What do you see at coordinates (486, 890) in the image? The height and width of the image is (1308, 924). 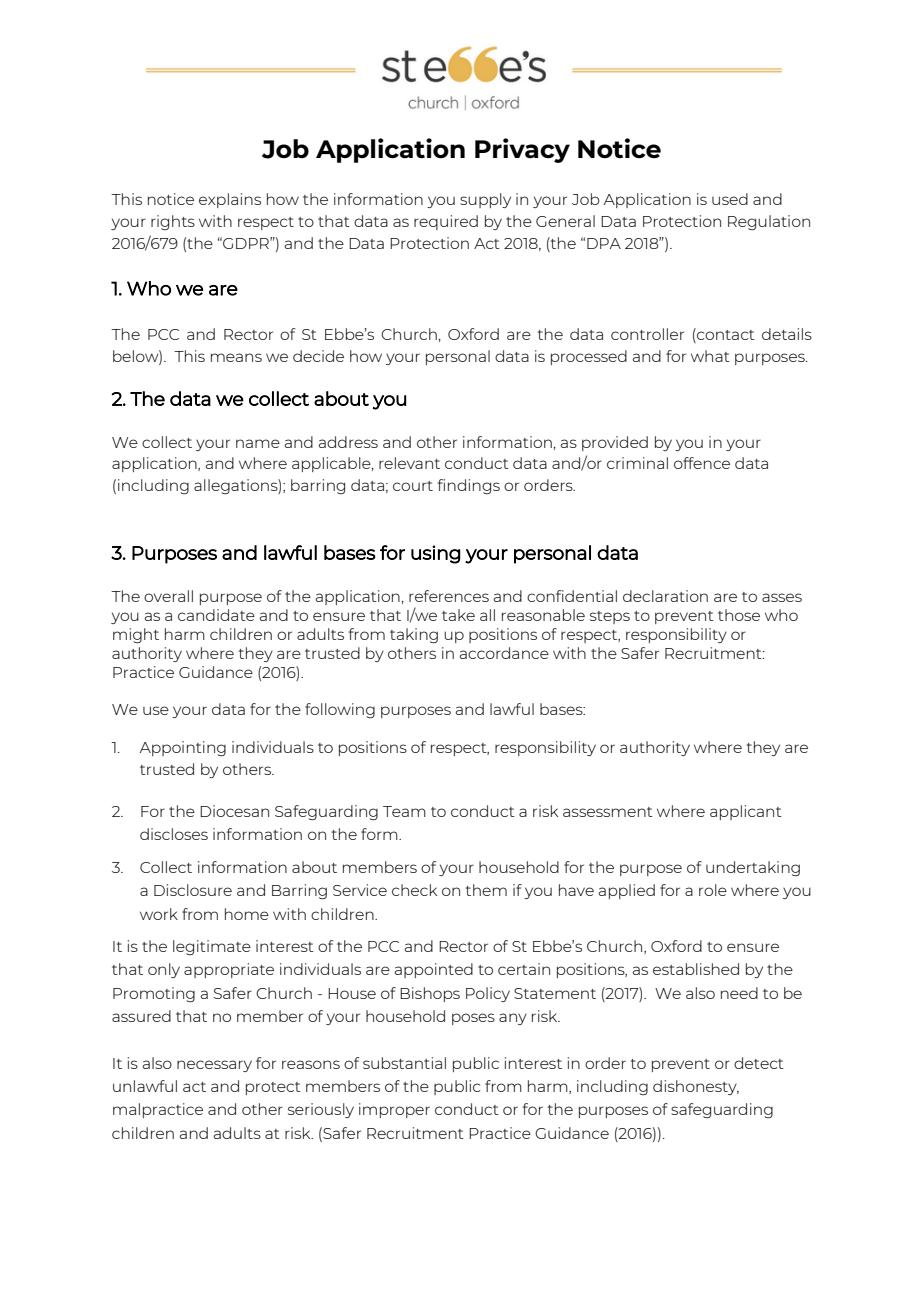 I see `them` at bounding box center [486, 890].
